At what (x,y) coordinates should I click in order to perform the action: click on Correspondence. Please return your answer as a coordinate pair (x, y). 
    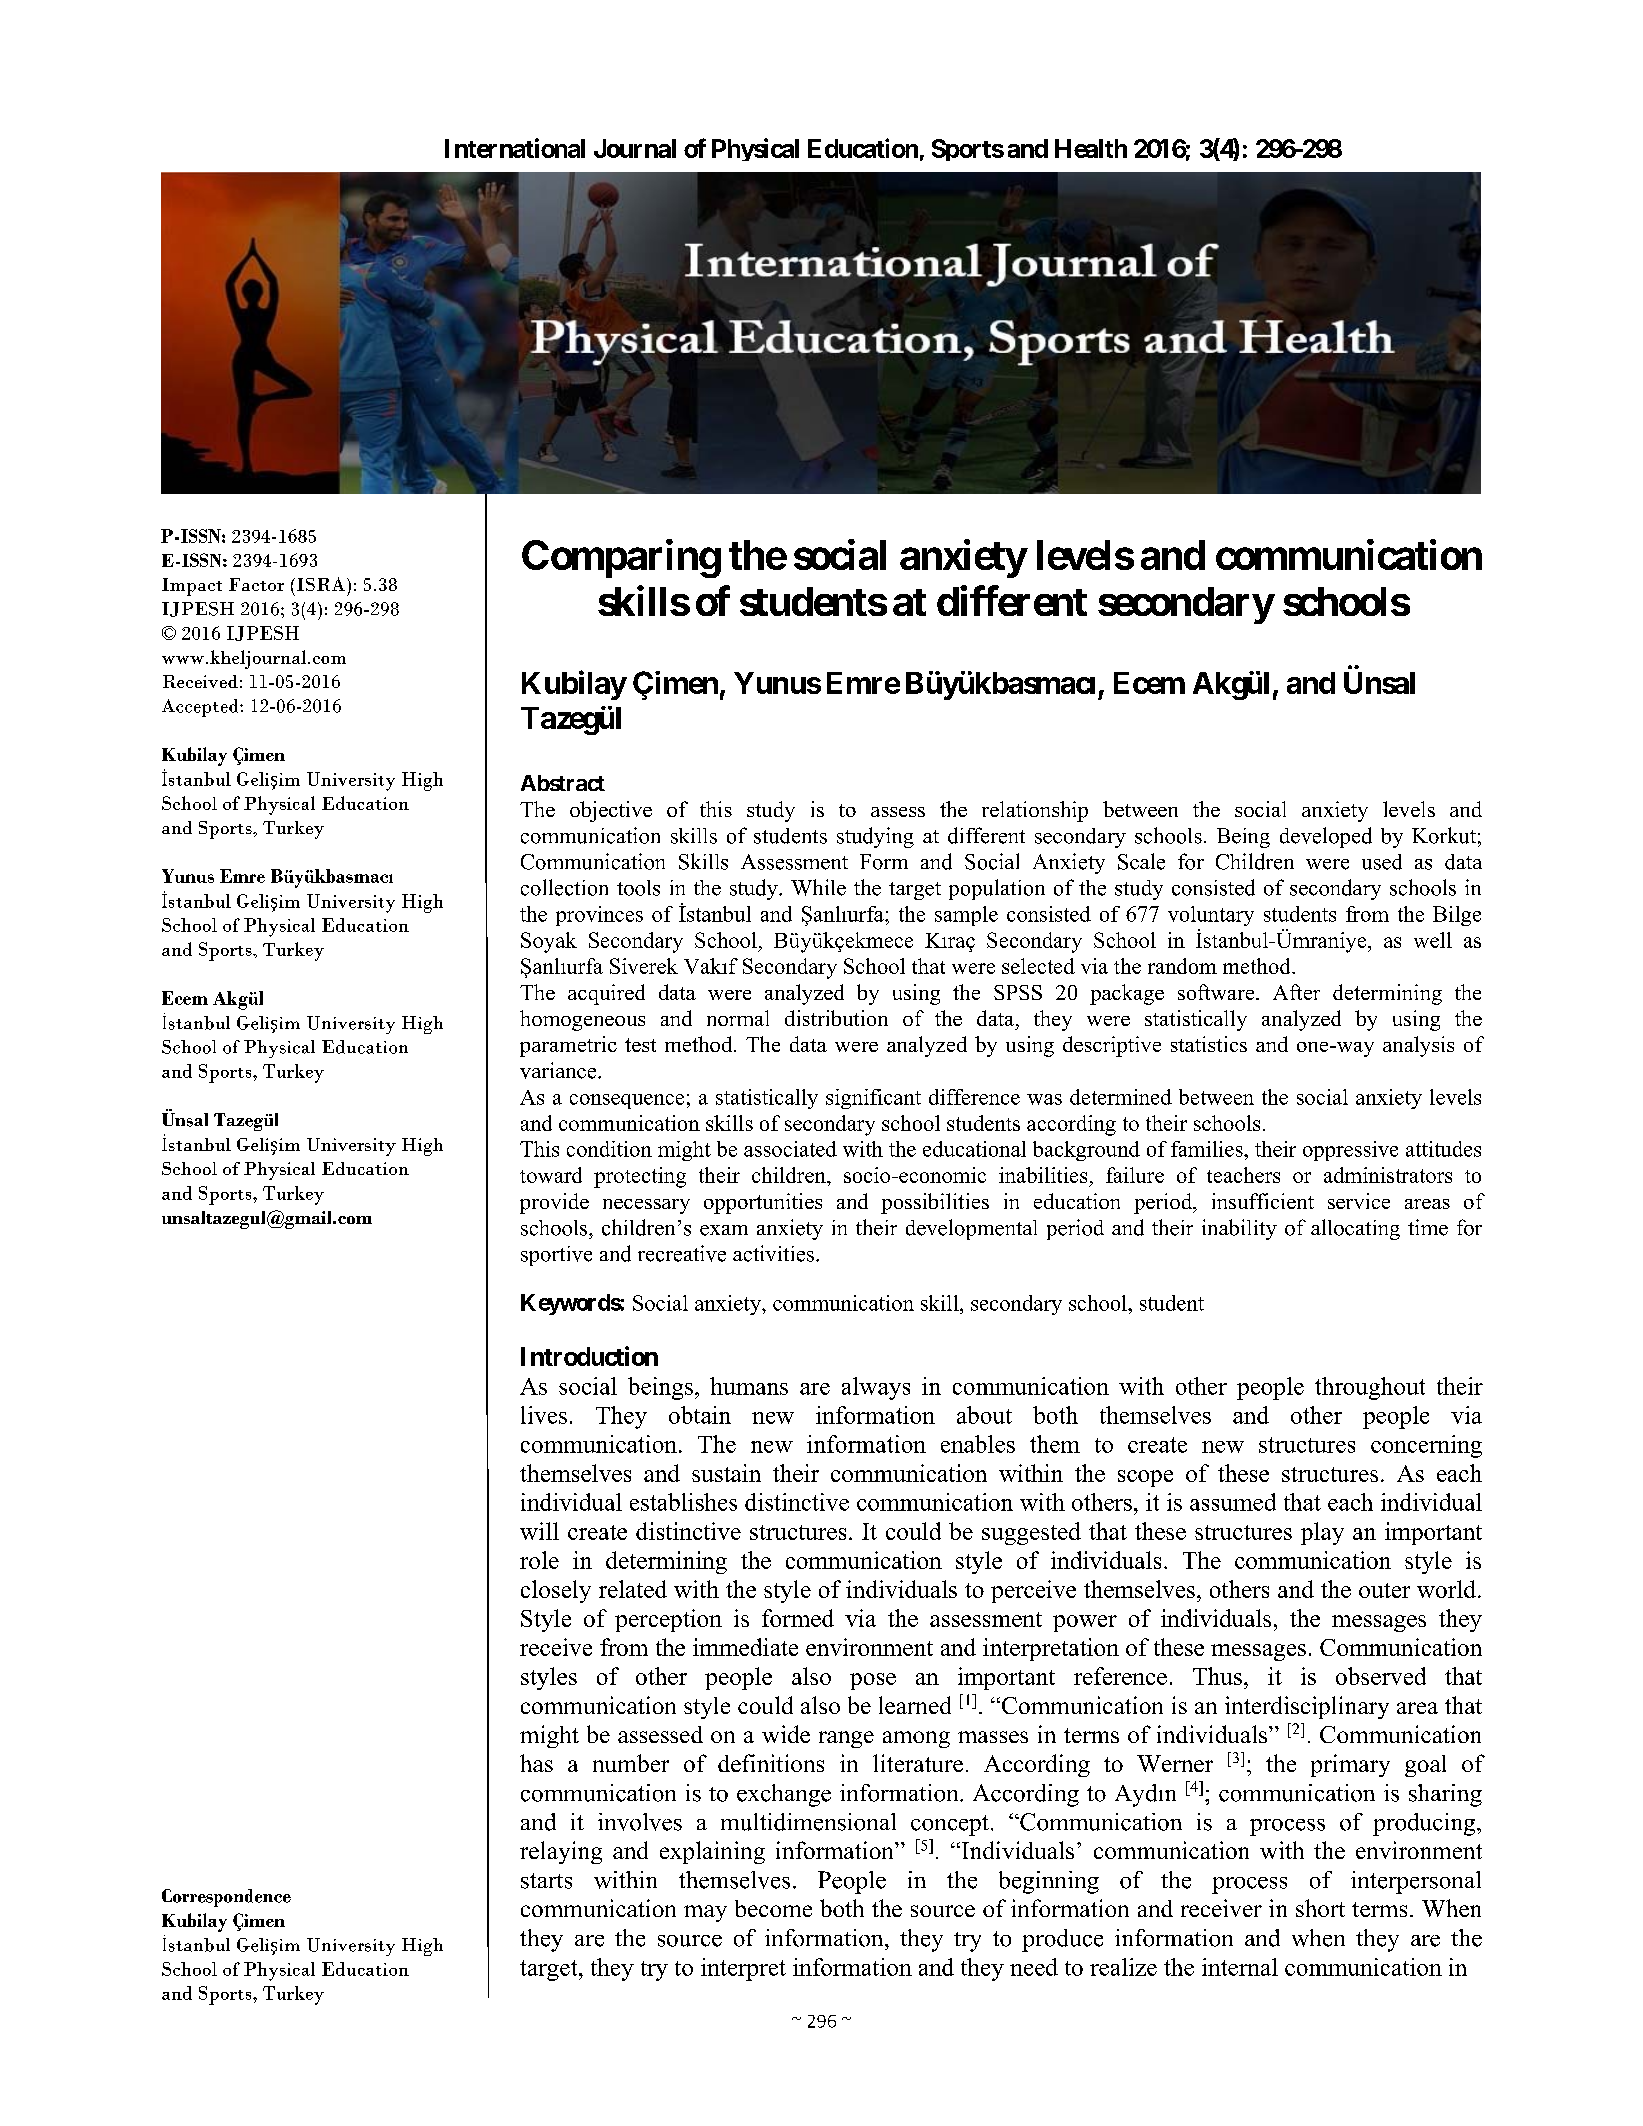
    Looking at the image, I should click on (226, 1898).
